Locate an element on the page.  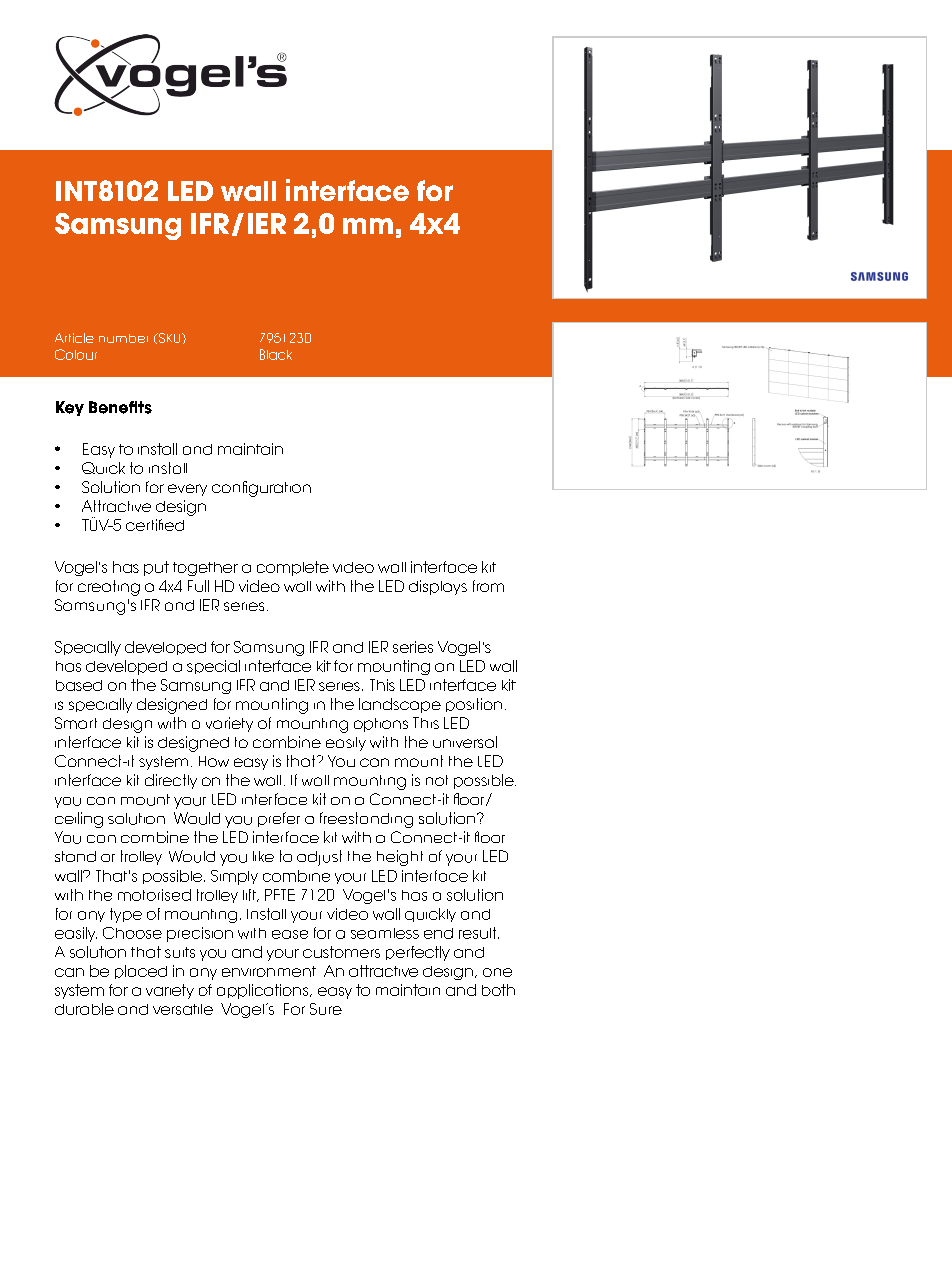
every is located at coordinates (187, 490).
